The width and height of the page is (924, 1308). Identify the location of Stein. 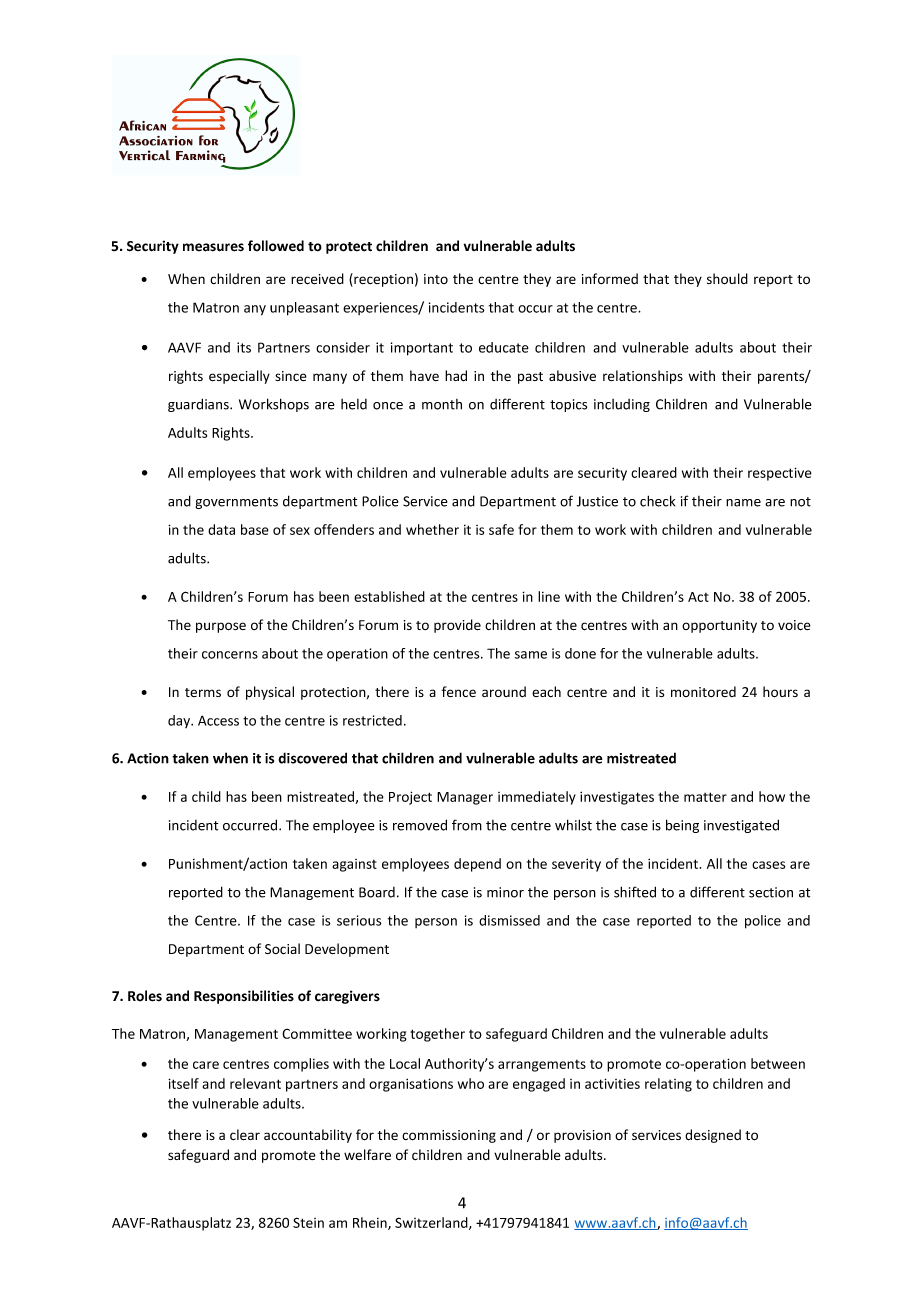
(308, 1222).
